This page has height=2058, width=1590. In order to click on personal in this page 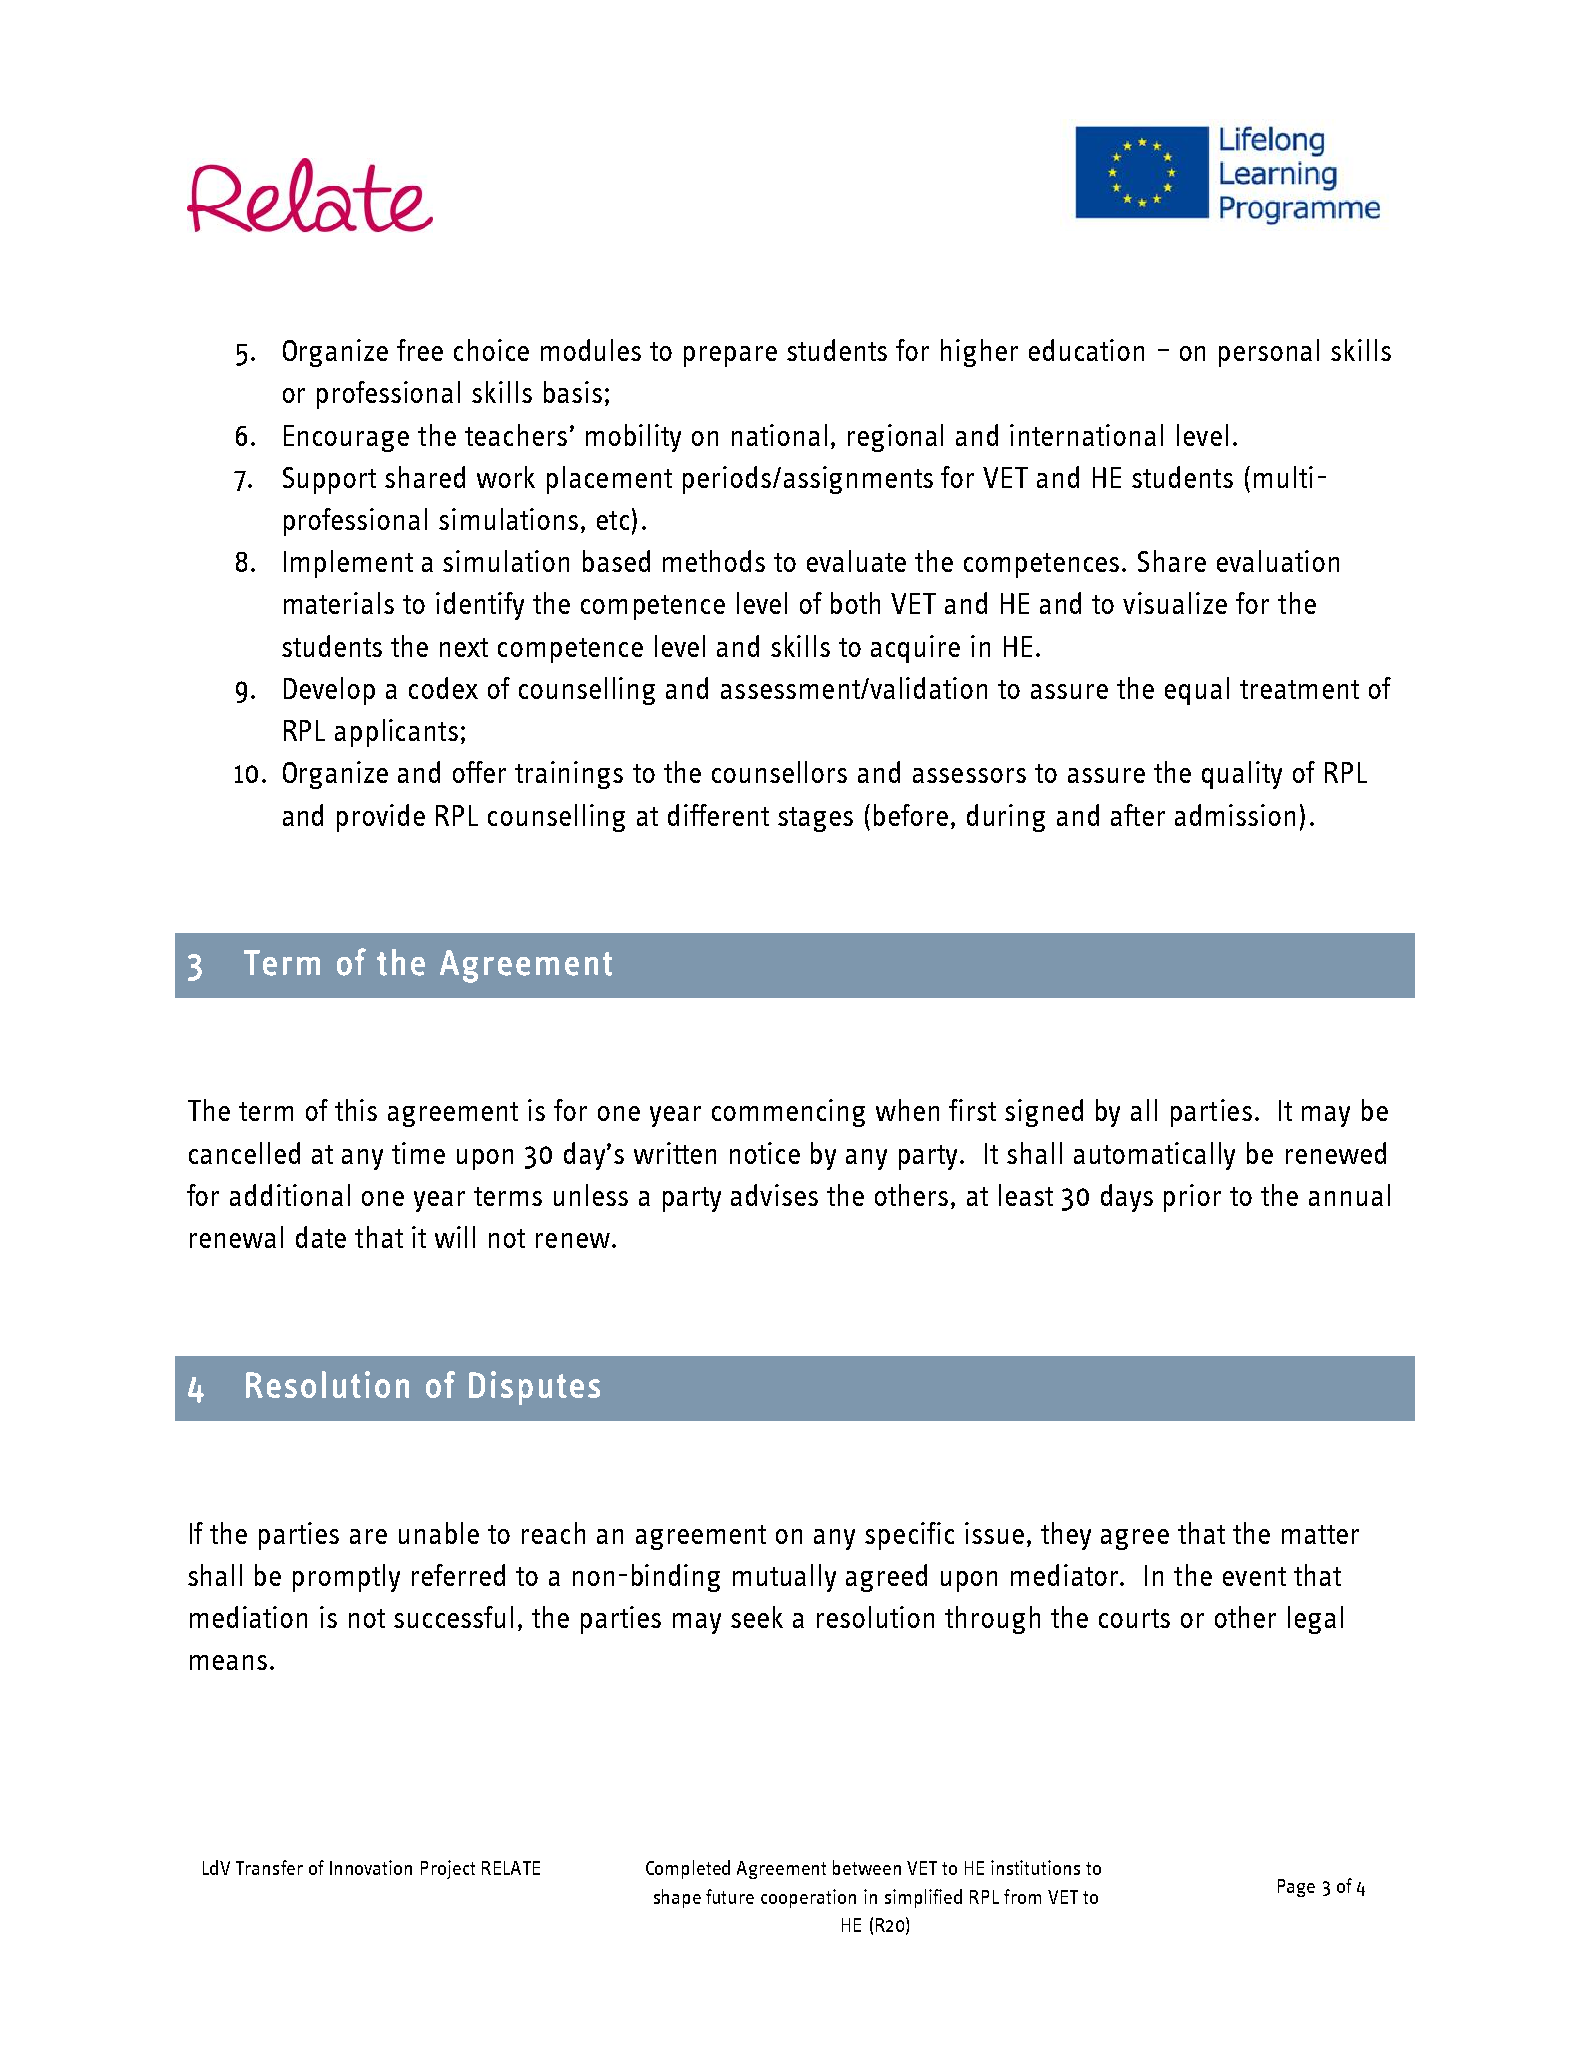, I will do `click(1269, 353)`.
